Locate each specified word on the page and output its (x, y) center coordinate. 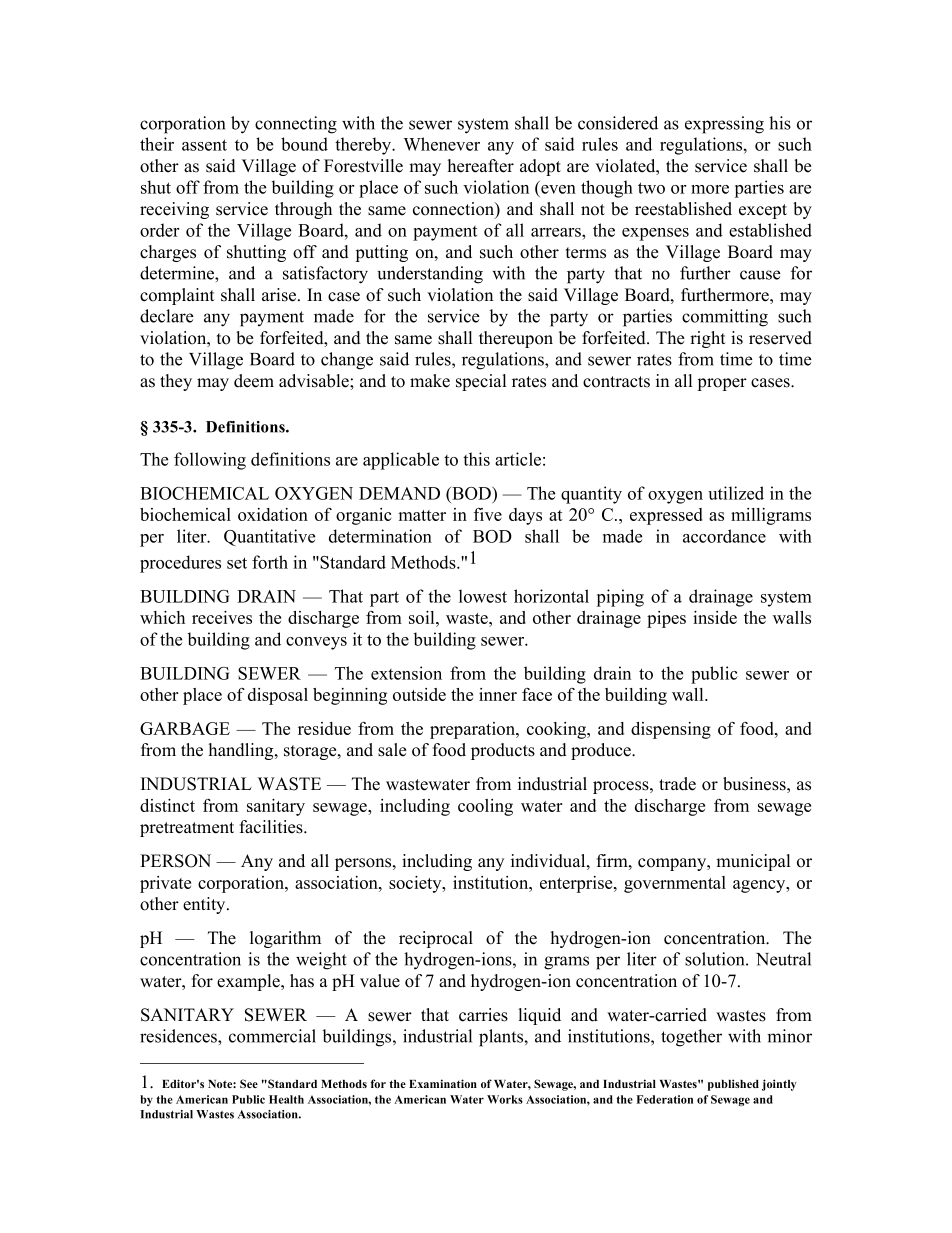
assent (204, 145)
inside (715, 617)
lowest (483, 596)
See (249, 1083)
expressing (724, 125)
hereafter (481, 166)
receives (222, 617)
